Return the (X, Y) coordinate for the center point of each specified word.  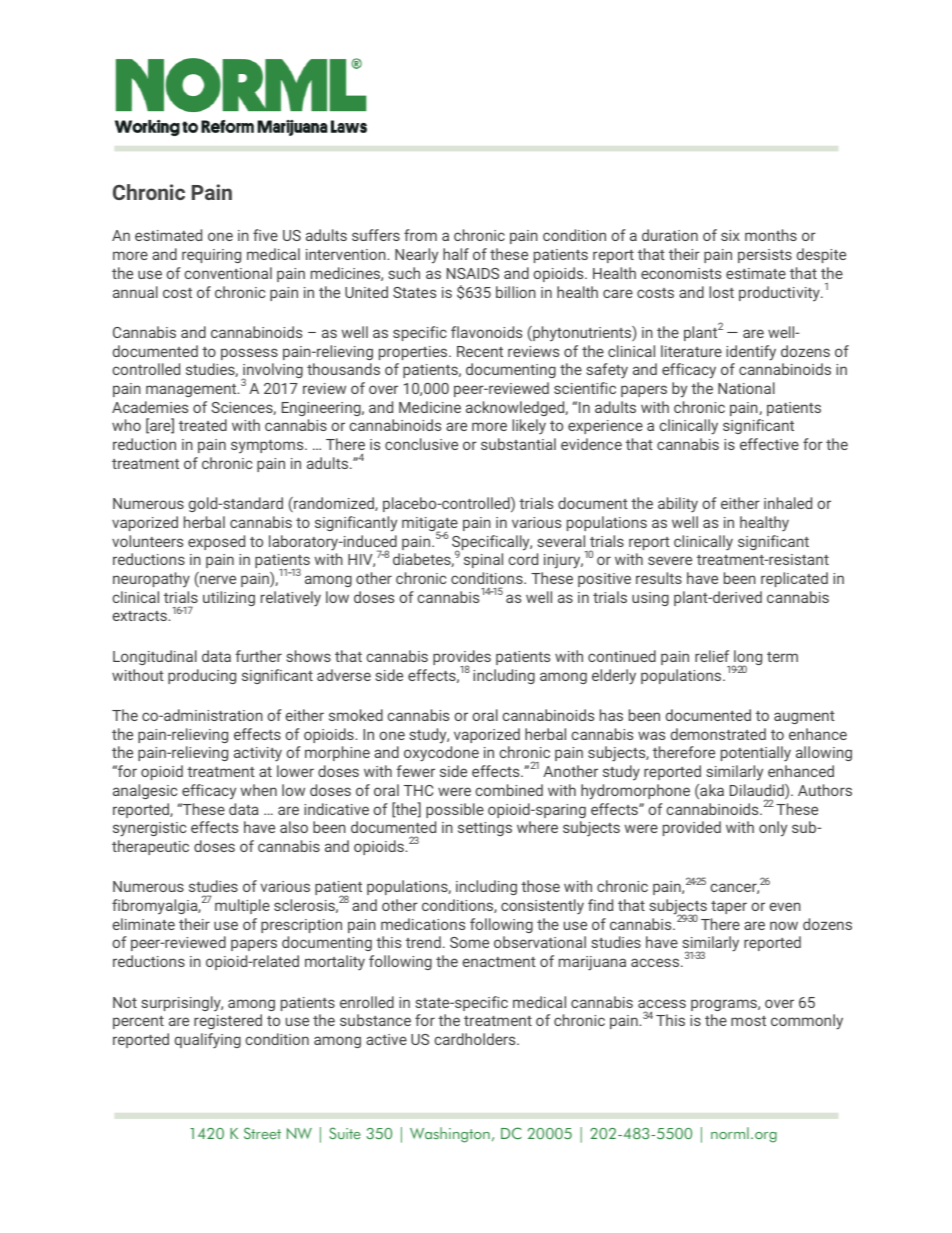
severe (670, 560)
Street (262, 1133)
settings (485, 829)
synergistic (149, 829)
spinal (483, 560)
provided (692, 828)
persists (765, 256)
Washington (450, 1135)
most (748, 1021)
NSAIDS (473, 273)
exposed (216, 542)
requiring (211, 256)
